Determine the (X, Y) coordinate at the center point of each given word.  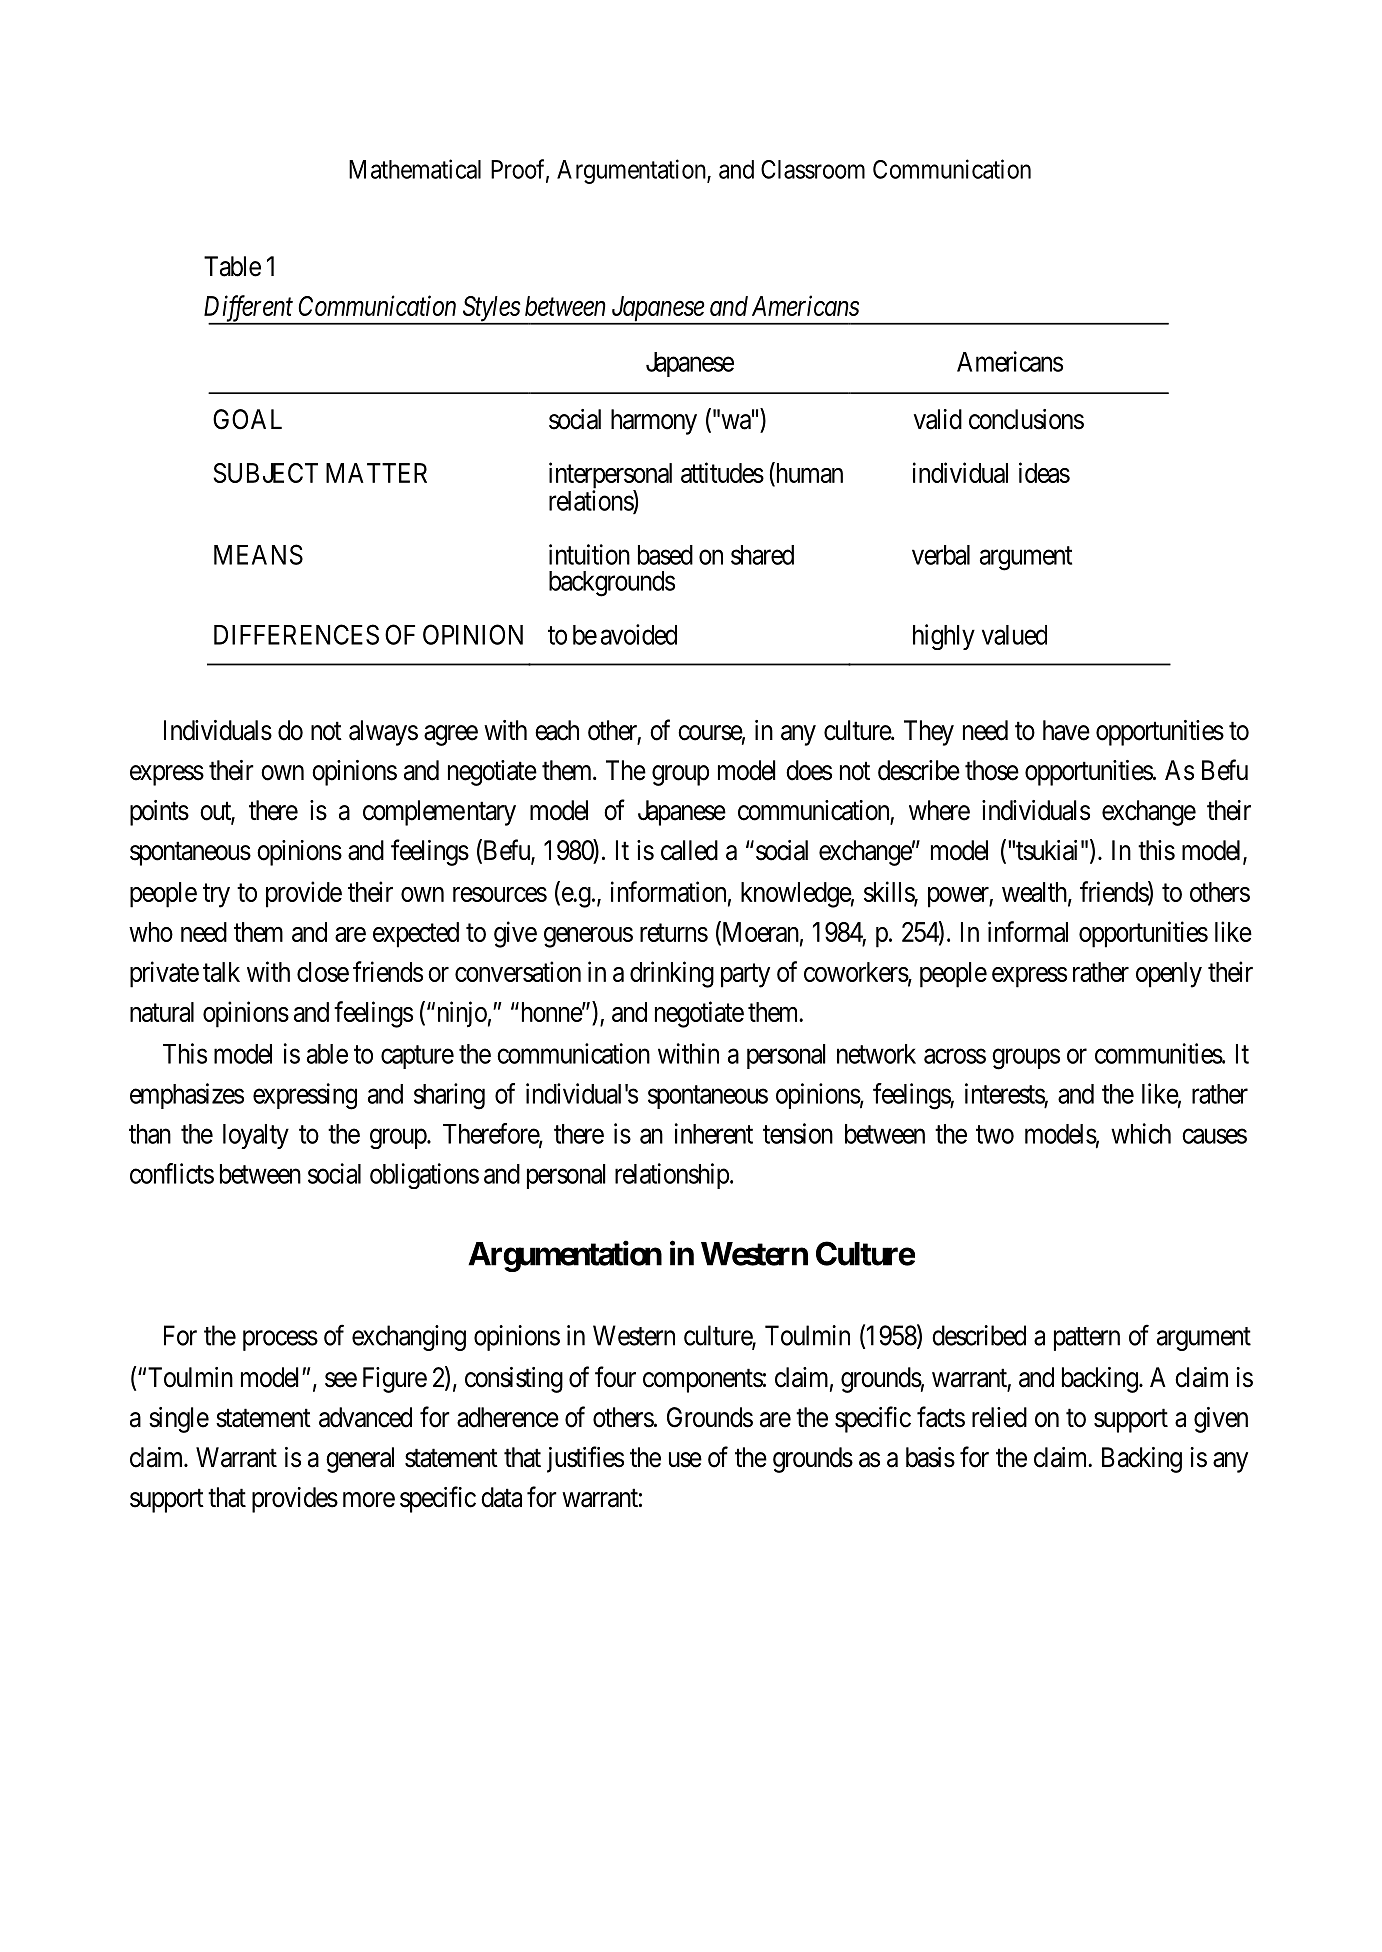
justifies (585, 1459)
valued (1014, 635)
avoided (639, 634)
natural (162, 1012)
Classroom (813, 169)
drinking (672, 974)
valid (938, 419)
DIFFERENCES (296, 634)
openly (1169, 975)
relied (999, 1417)
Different (250, 309)
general (360, 1460)
